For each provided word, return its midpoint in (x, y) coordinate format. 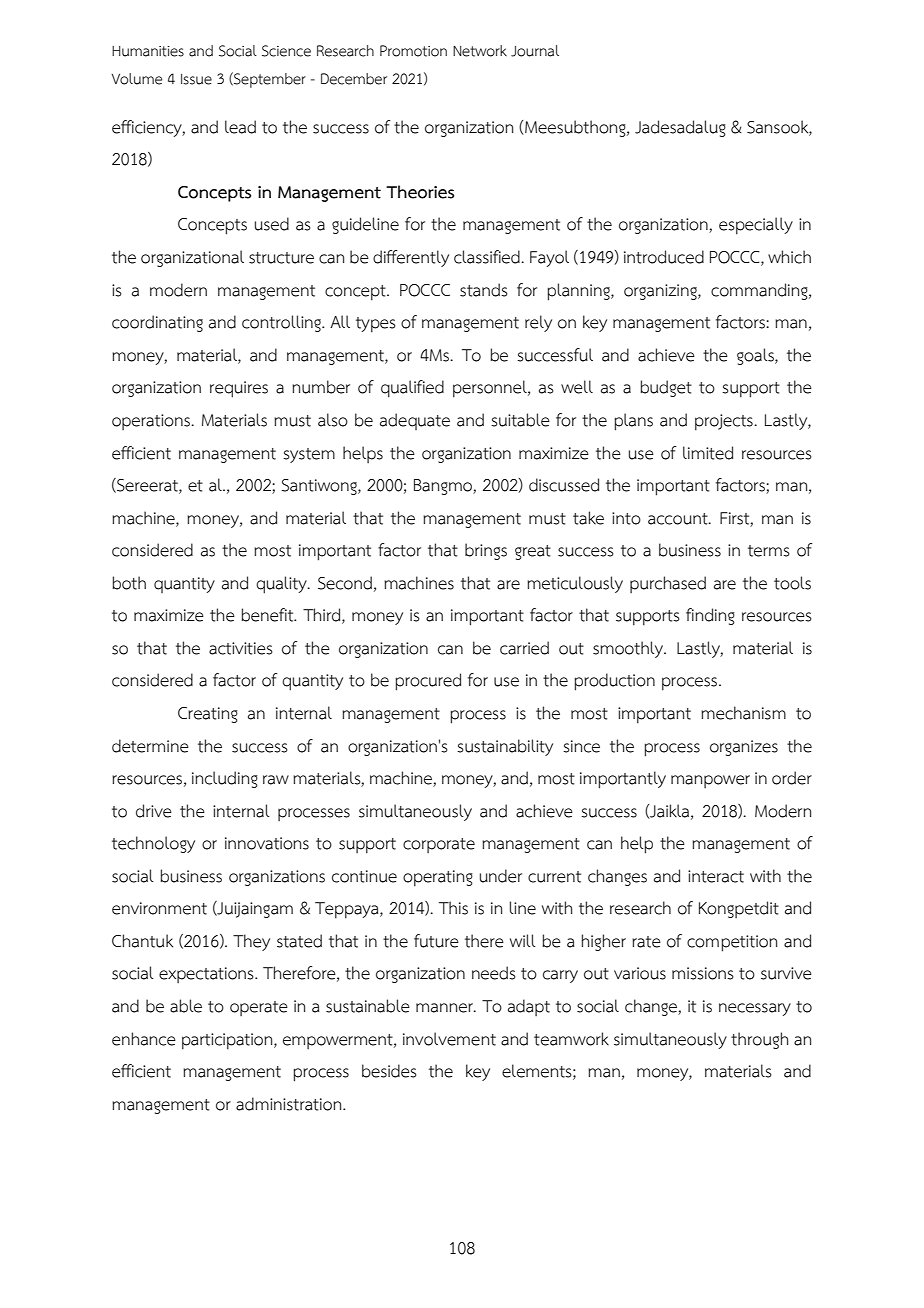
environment (159, 908)
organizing (661, 292)
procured (428, 682)
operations (152, 422)
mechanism (743, 713)
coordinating (157, 323)
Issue (196, 79)
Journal (535, 51)
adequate (415, 421)
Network (480, 51)
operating (438, 878)
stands (484, 290)
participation (228, 1041)
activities (241, 648)
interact (716, 876)
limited (708, 453)
